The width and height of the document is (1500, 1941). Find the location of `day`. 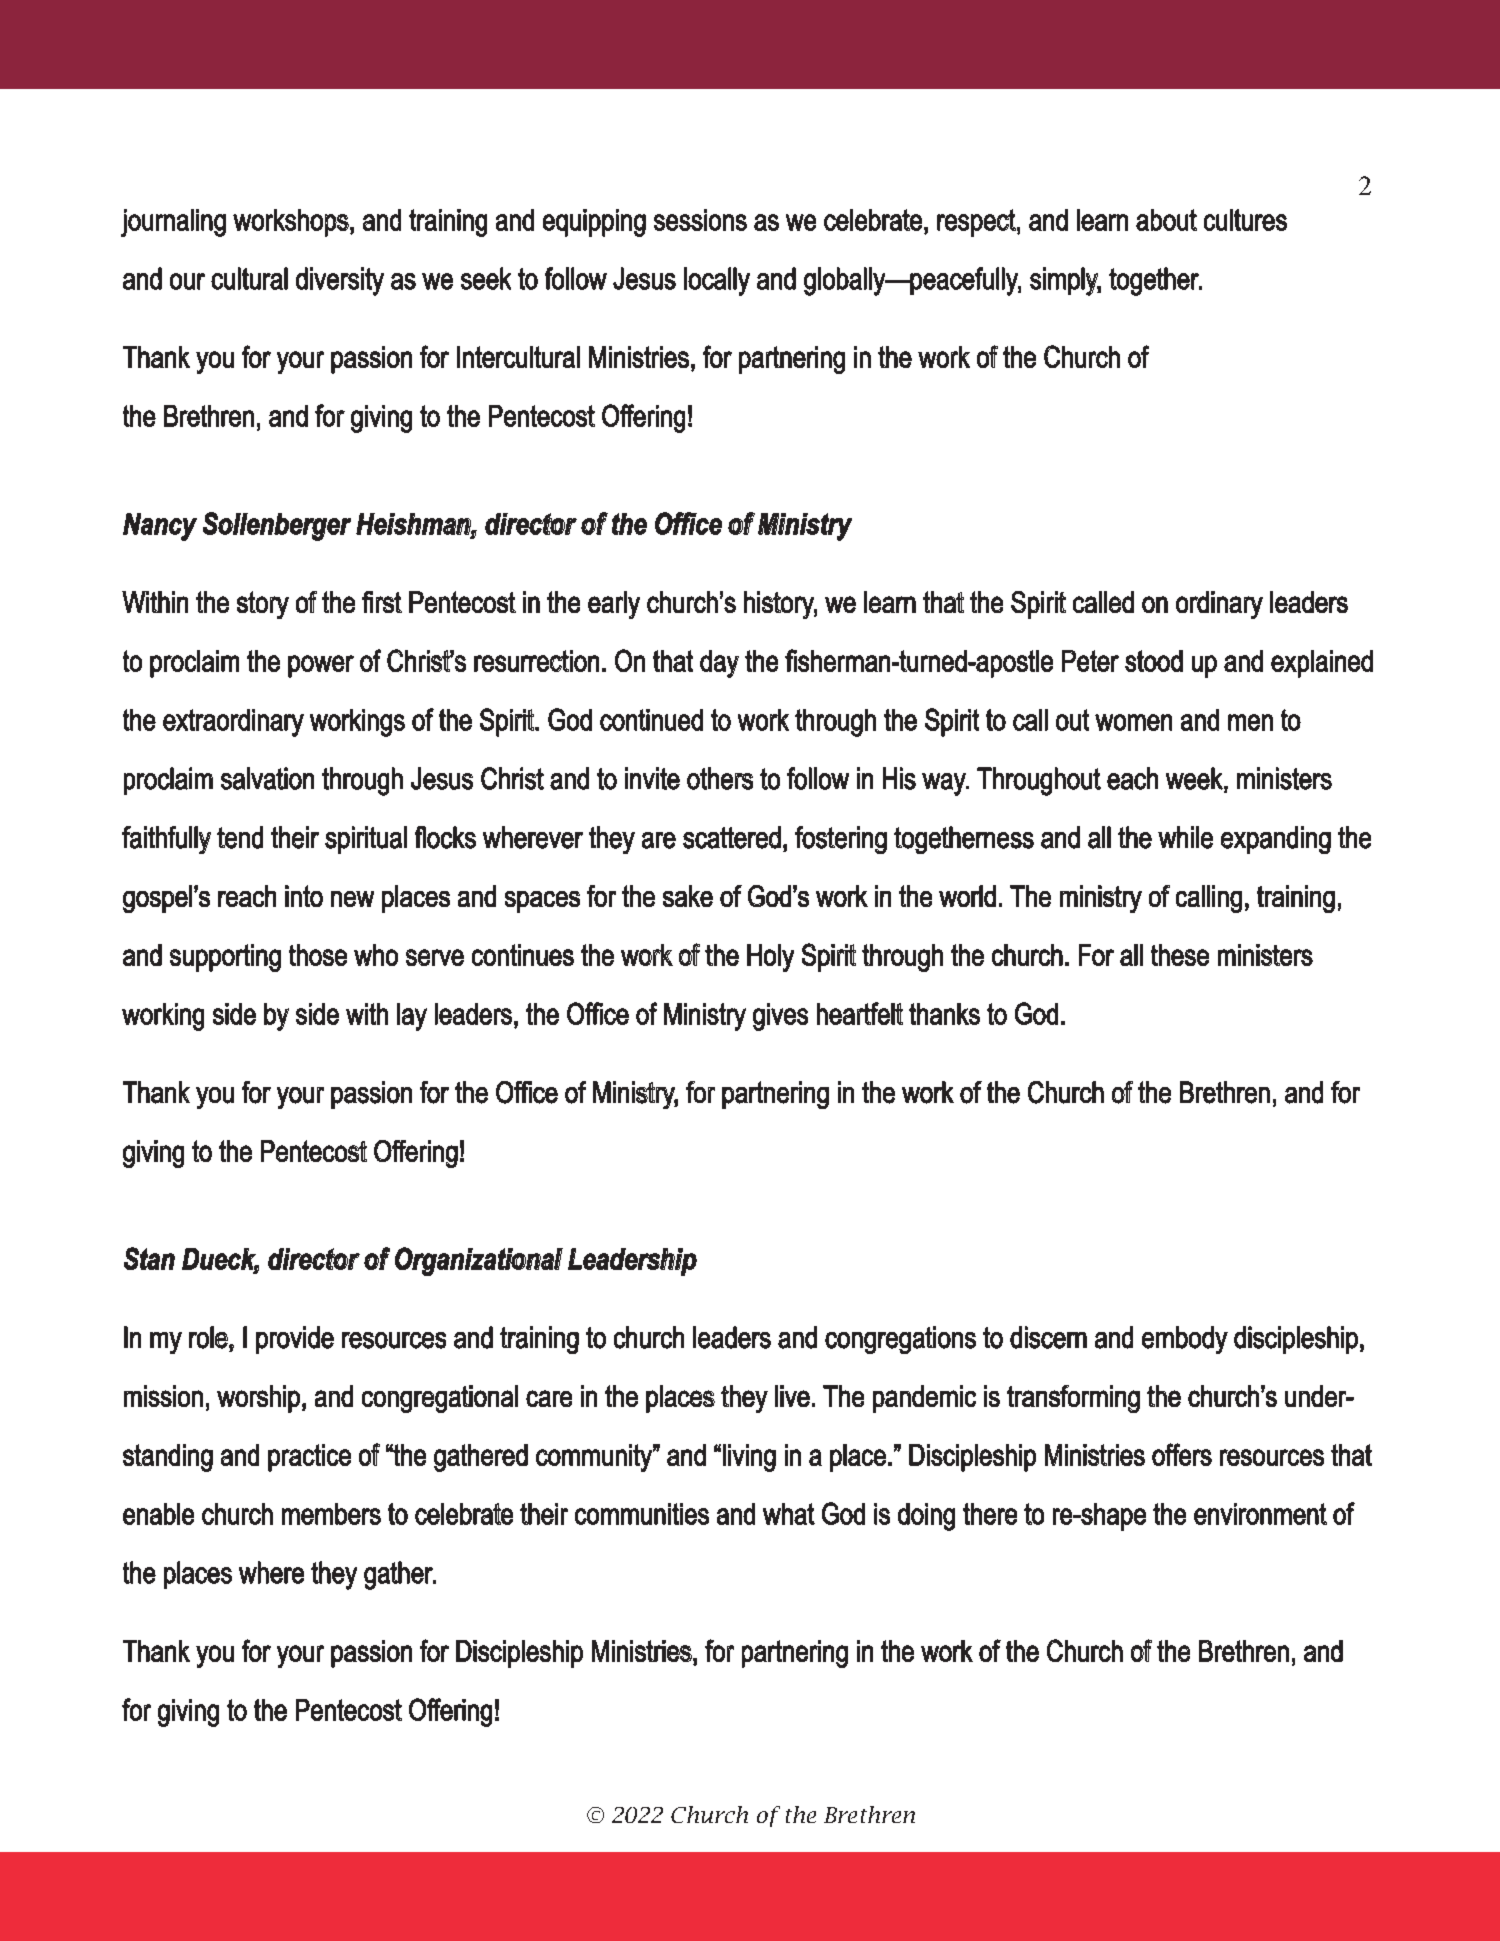

day is located at coordinates (719, 664).
